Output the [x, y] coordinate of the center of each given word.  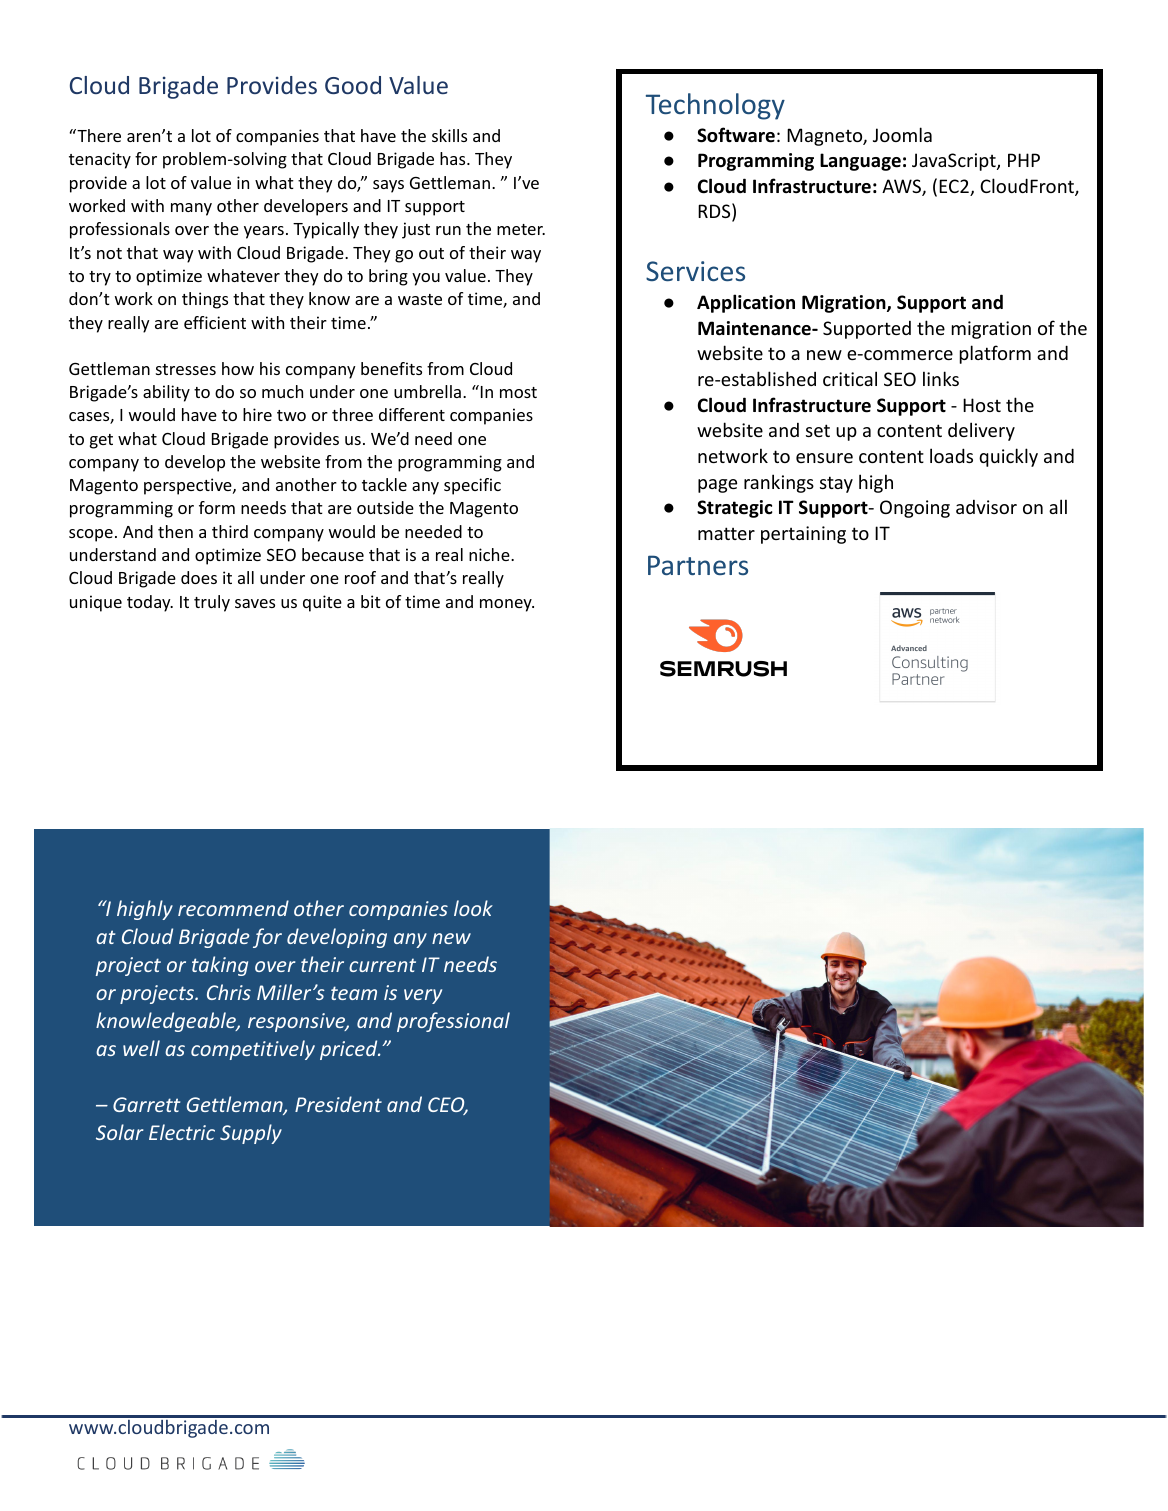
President [338, 1104]
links [941, 378]
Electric [182, 1132]
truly [212, 603]
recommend [233, 908]
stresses [186, 369]
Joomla [902, 134]
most [518, 392]
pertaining [803, 535]
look [473, 908]
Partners [698, 565]
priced [350, 1050]
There [98, 135]
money [507, 605]
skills [449, 135]
